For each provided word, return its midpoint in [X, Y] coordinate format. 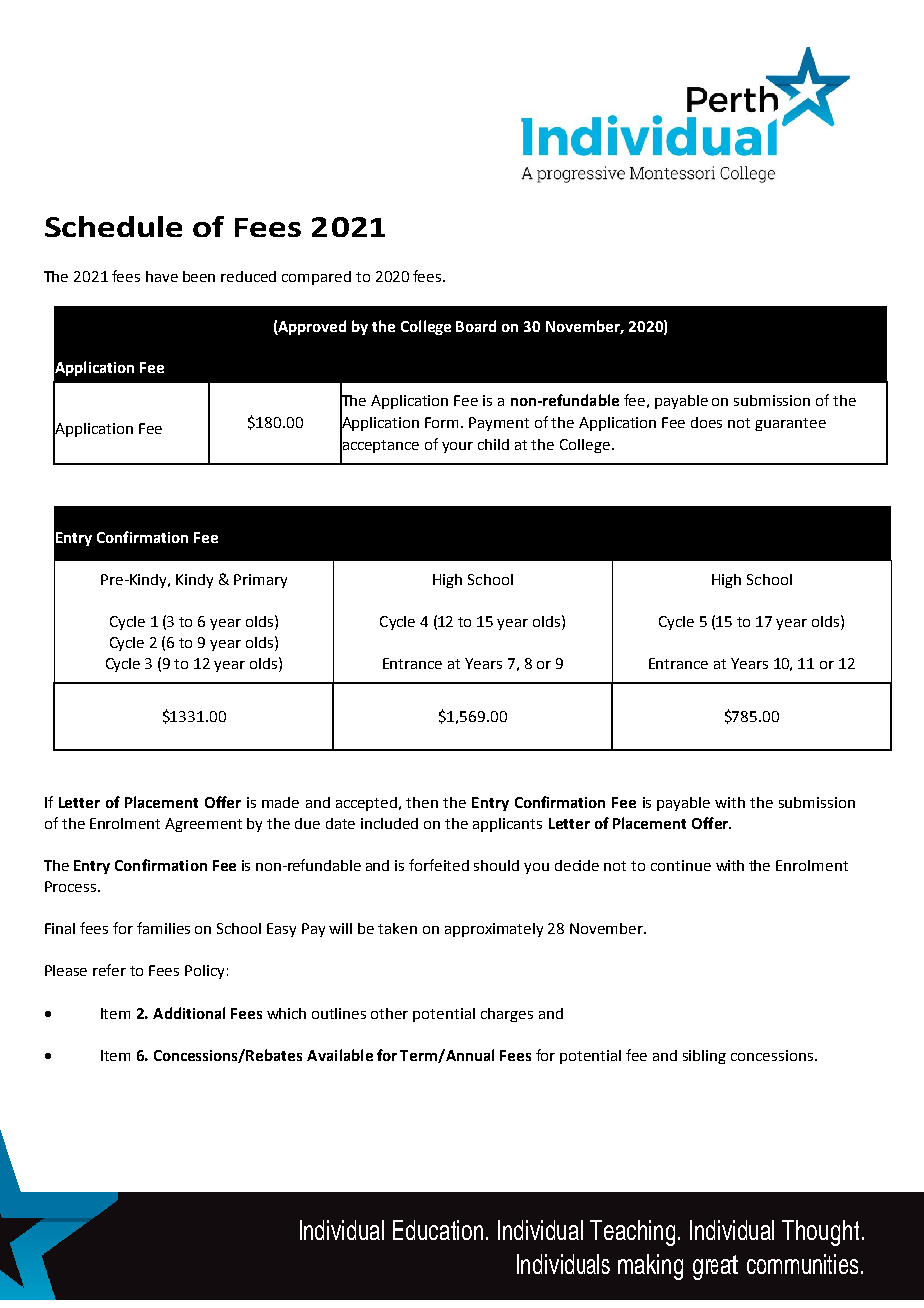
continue [681, 865]
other [389, 1013]
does [706, 422]
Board [476, 326]
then [422, 802]
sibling [704, 1057]
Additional [189, 1013]
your [457, 447]
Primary [260, 581]
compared [316, 278]
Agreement [203, 825]
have [162, 276]
